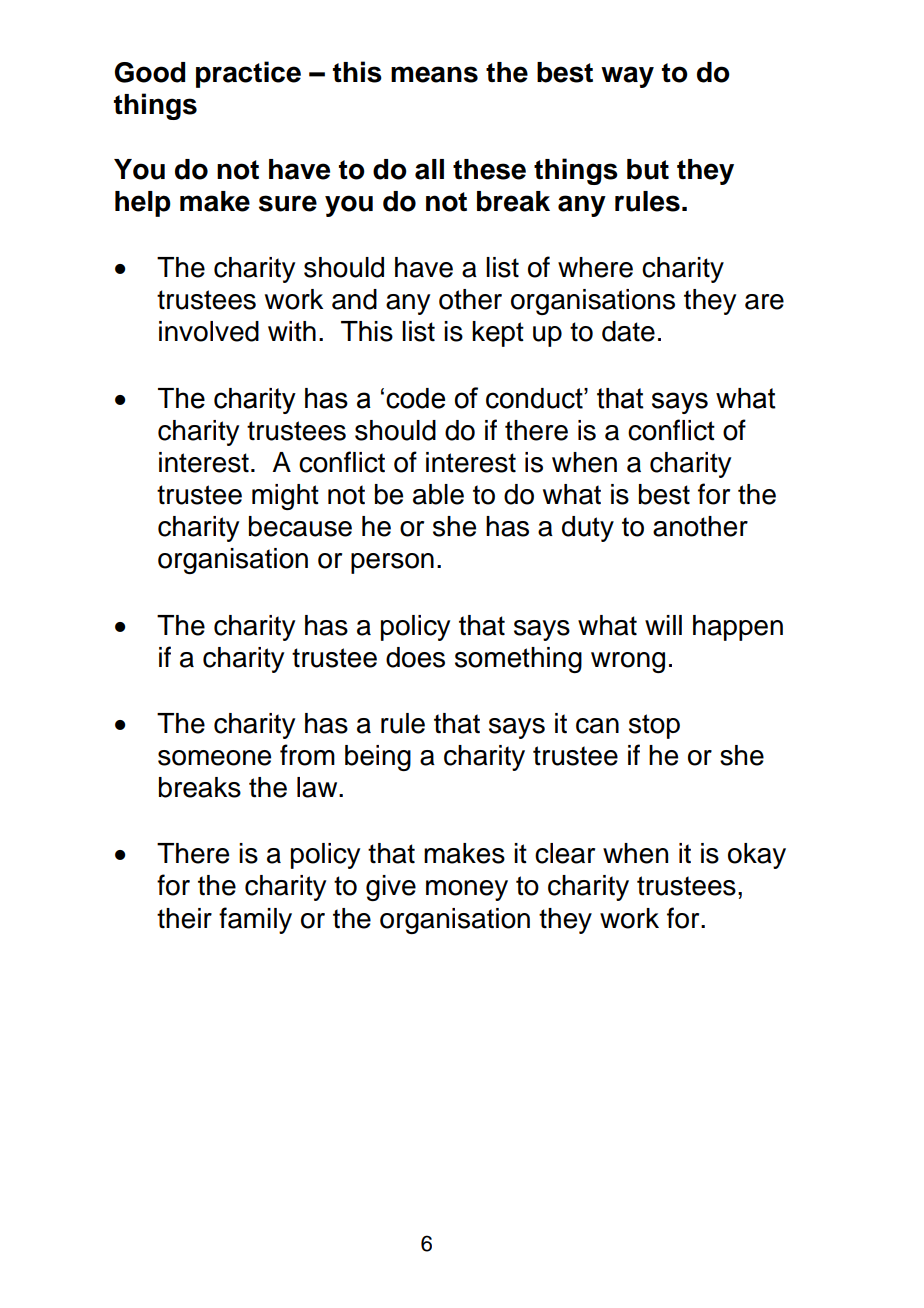 Image resolution: width=924 pixels, height=1308 pixels. I want to click on their, so click(184, 918).
